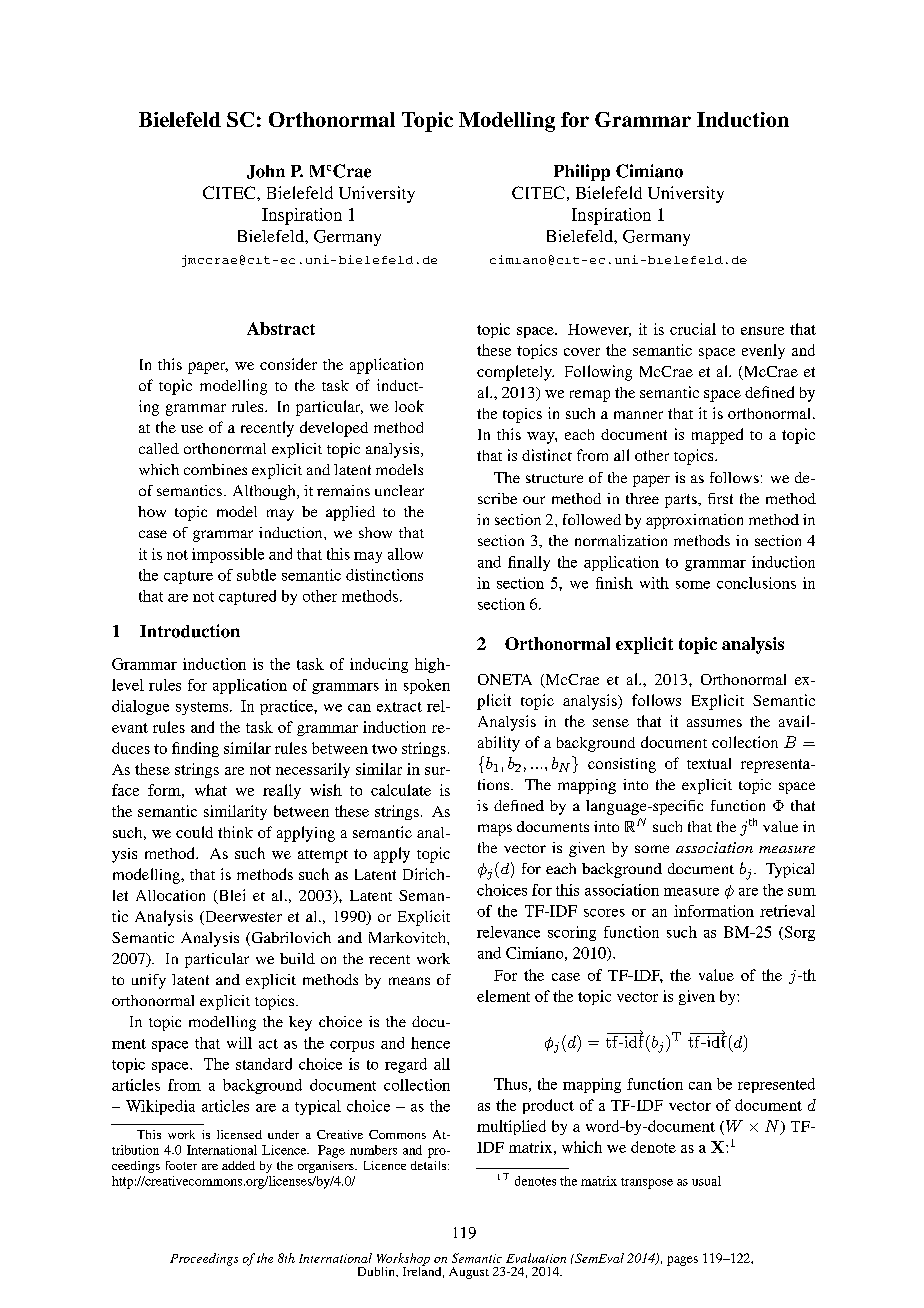  Describe the element at coordinates (694, 521) in the document. I see `approximation` at that location.
